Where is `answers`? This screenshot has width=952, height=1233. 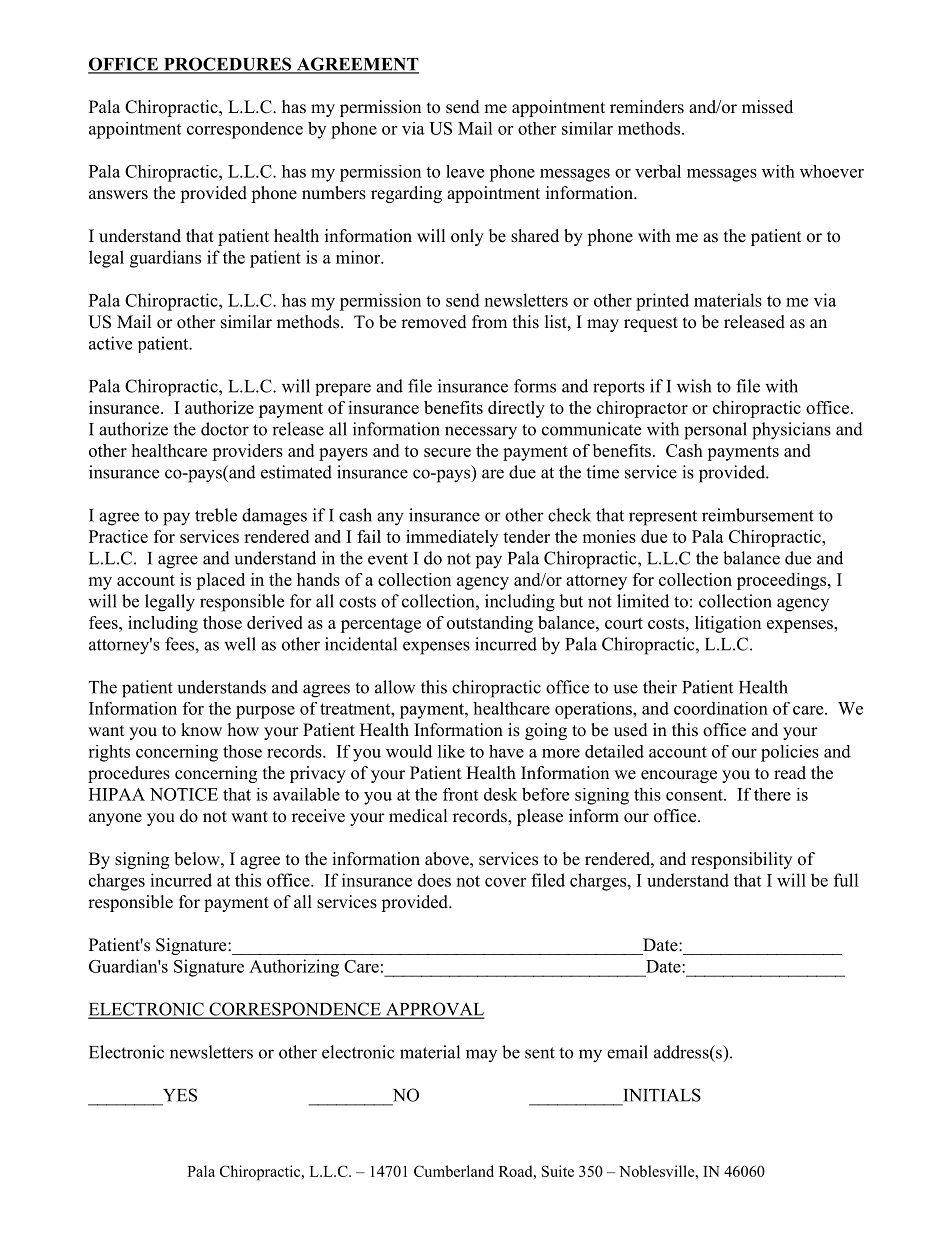 answers is located at coordinates (118, 195).
